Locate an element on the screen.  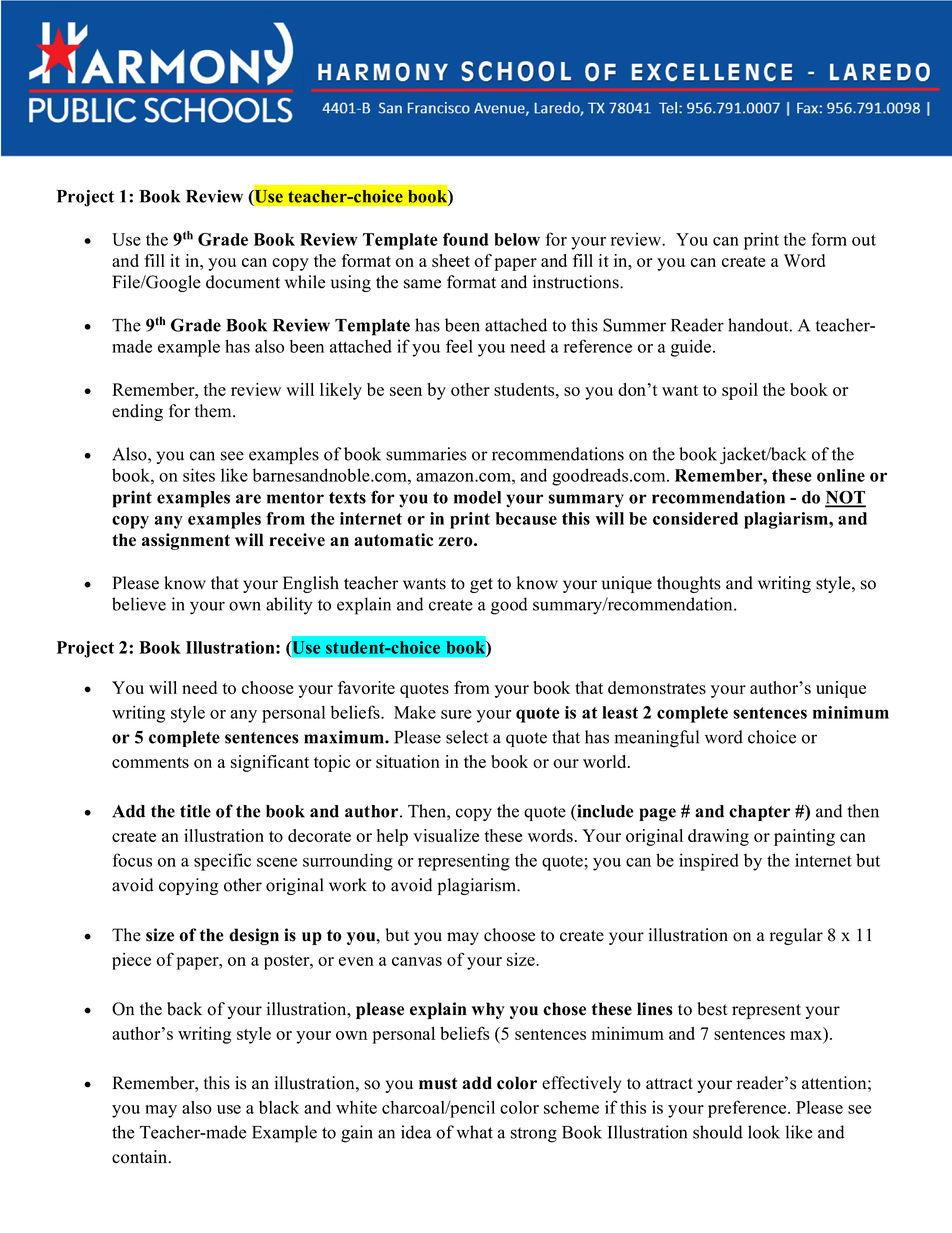
thoughts is located at coordinates (689, 584).
